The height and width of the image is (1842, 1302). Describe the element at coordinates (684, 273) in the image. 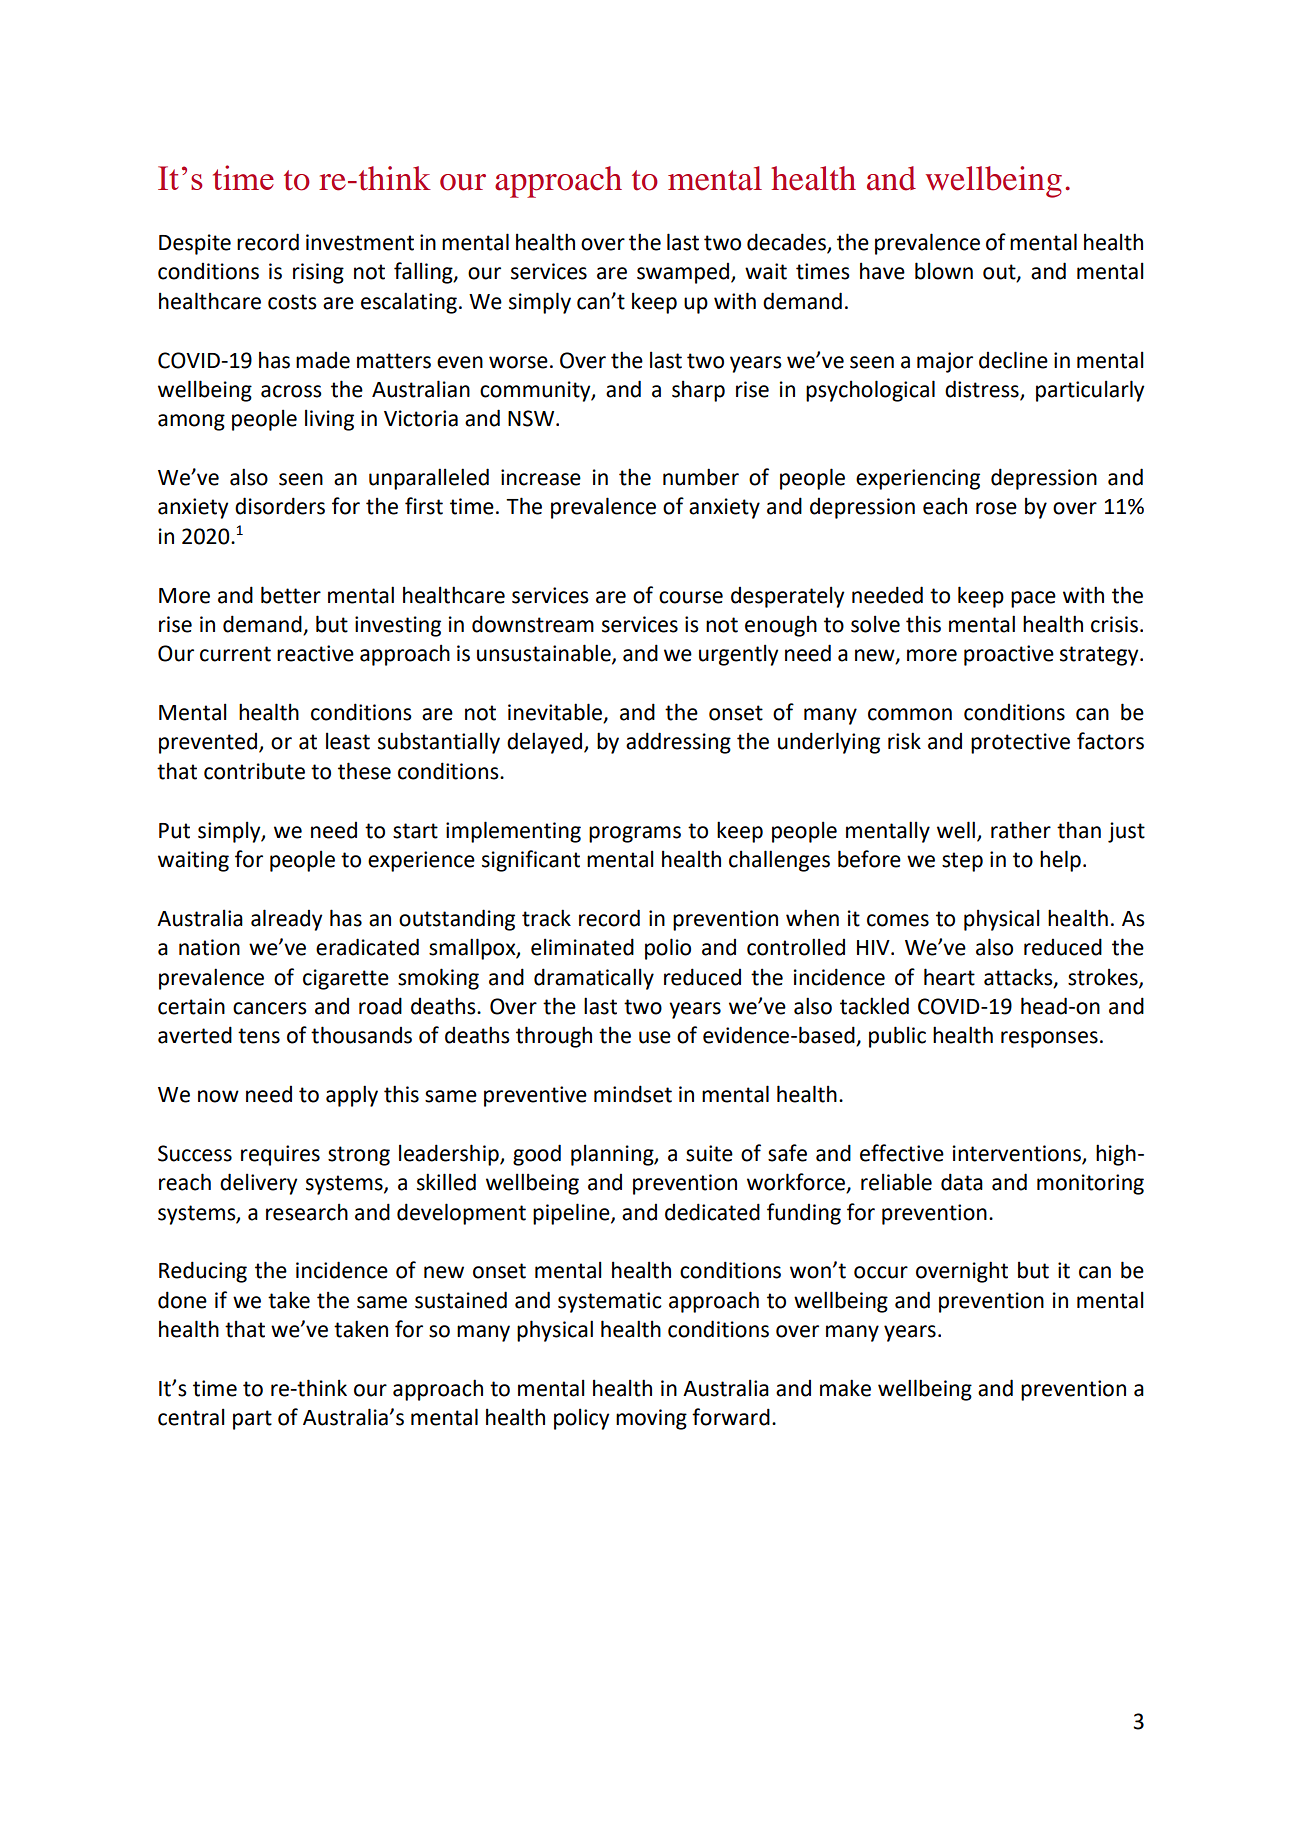

I see `swamped` at that location.
